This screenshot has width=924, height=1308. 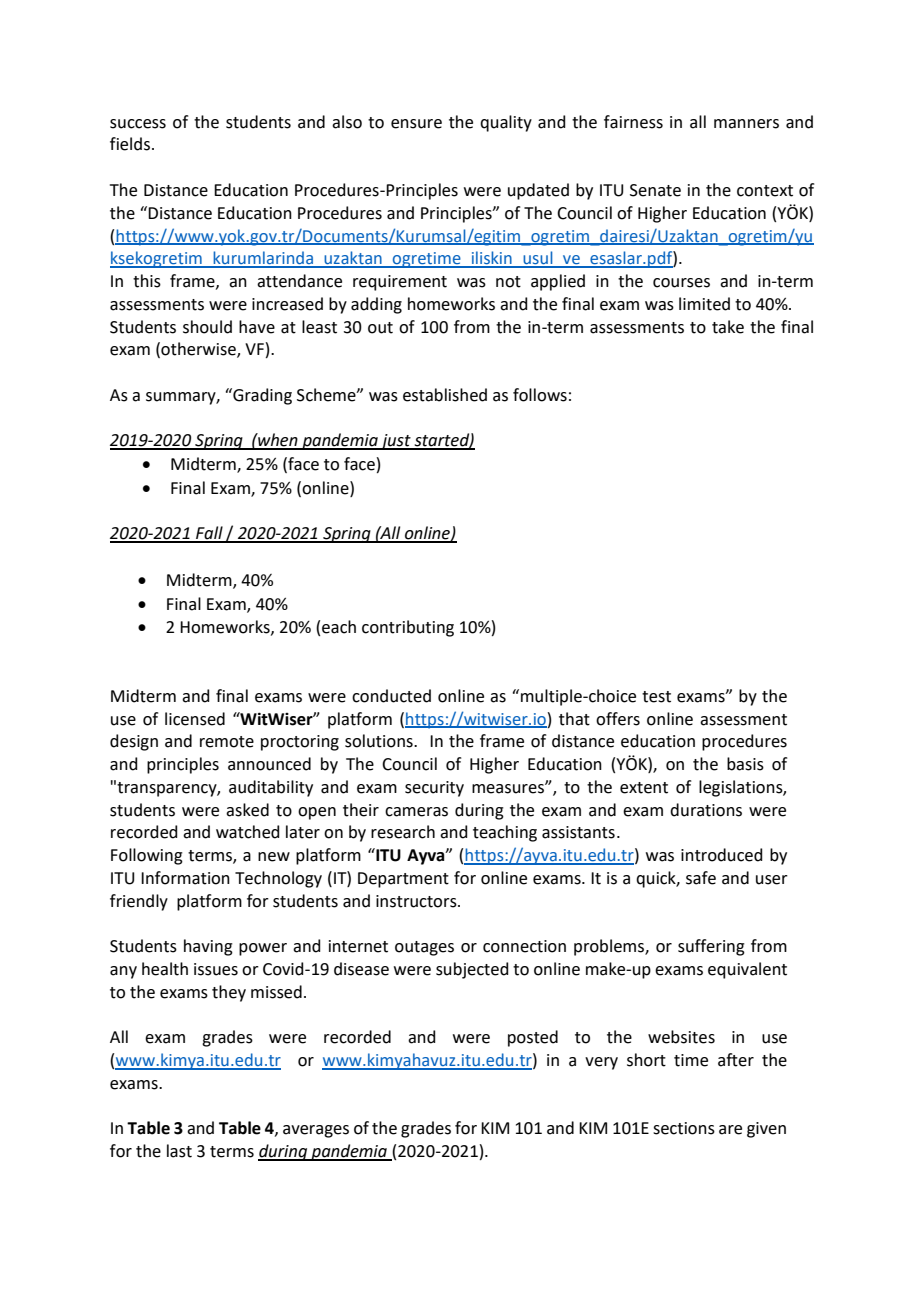 What do you see at coordinates (706, 810) in the screenshot?
I see `durations` at bounding box center [706, 810].
